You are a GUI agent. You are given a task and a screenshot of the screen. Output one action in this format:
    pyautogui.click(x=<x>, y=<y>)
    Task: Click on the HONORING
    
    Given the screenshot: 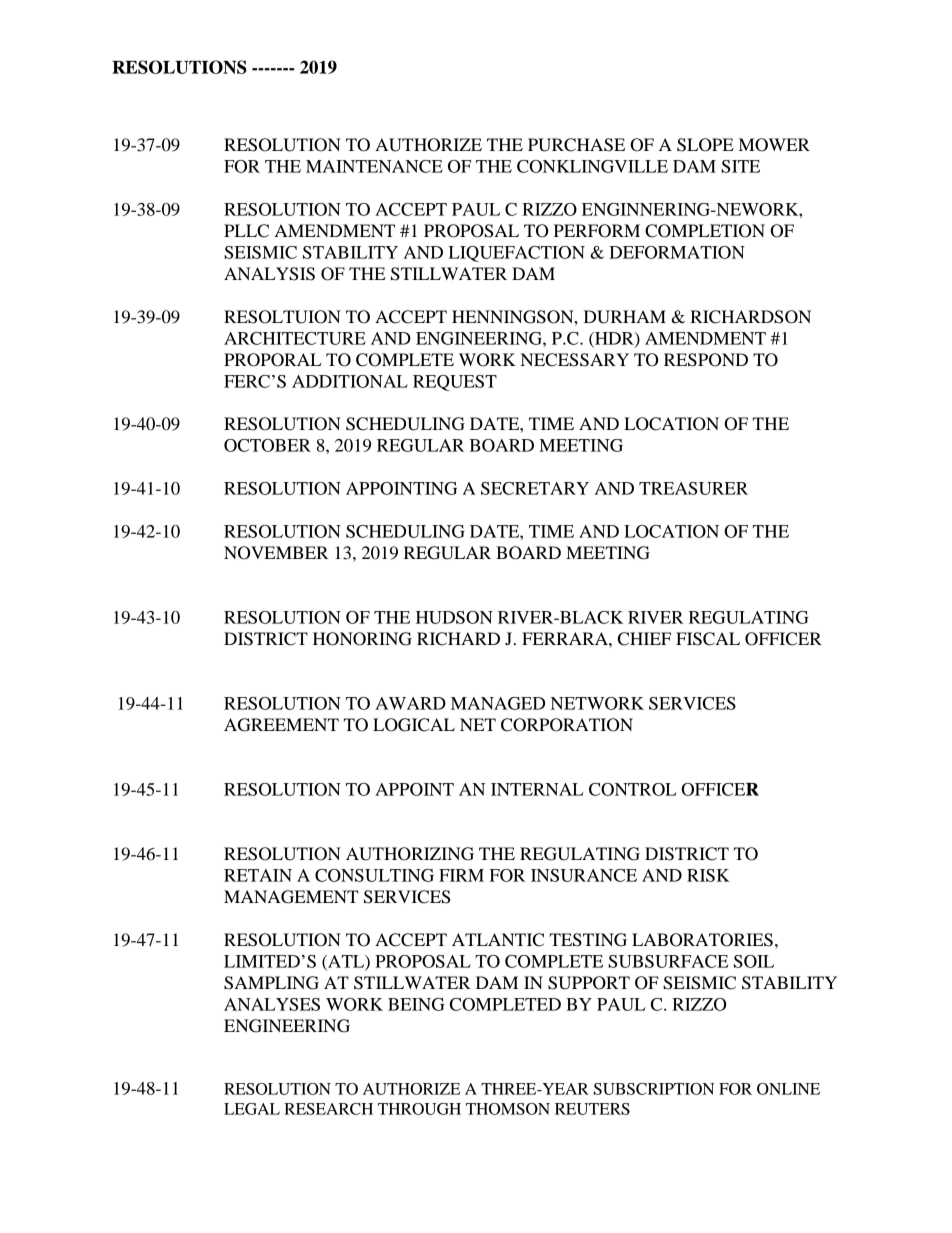 What is the action you would take?
    pyautogui.click(x=362, y=639)
